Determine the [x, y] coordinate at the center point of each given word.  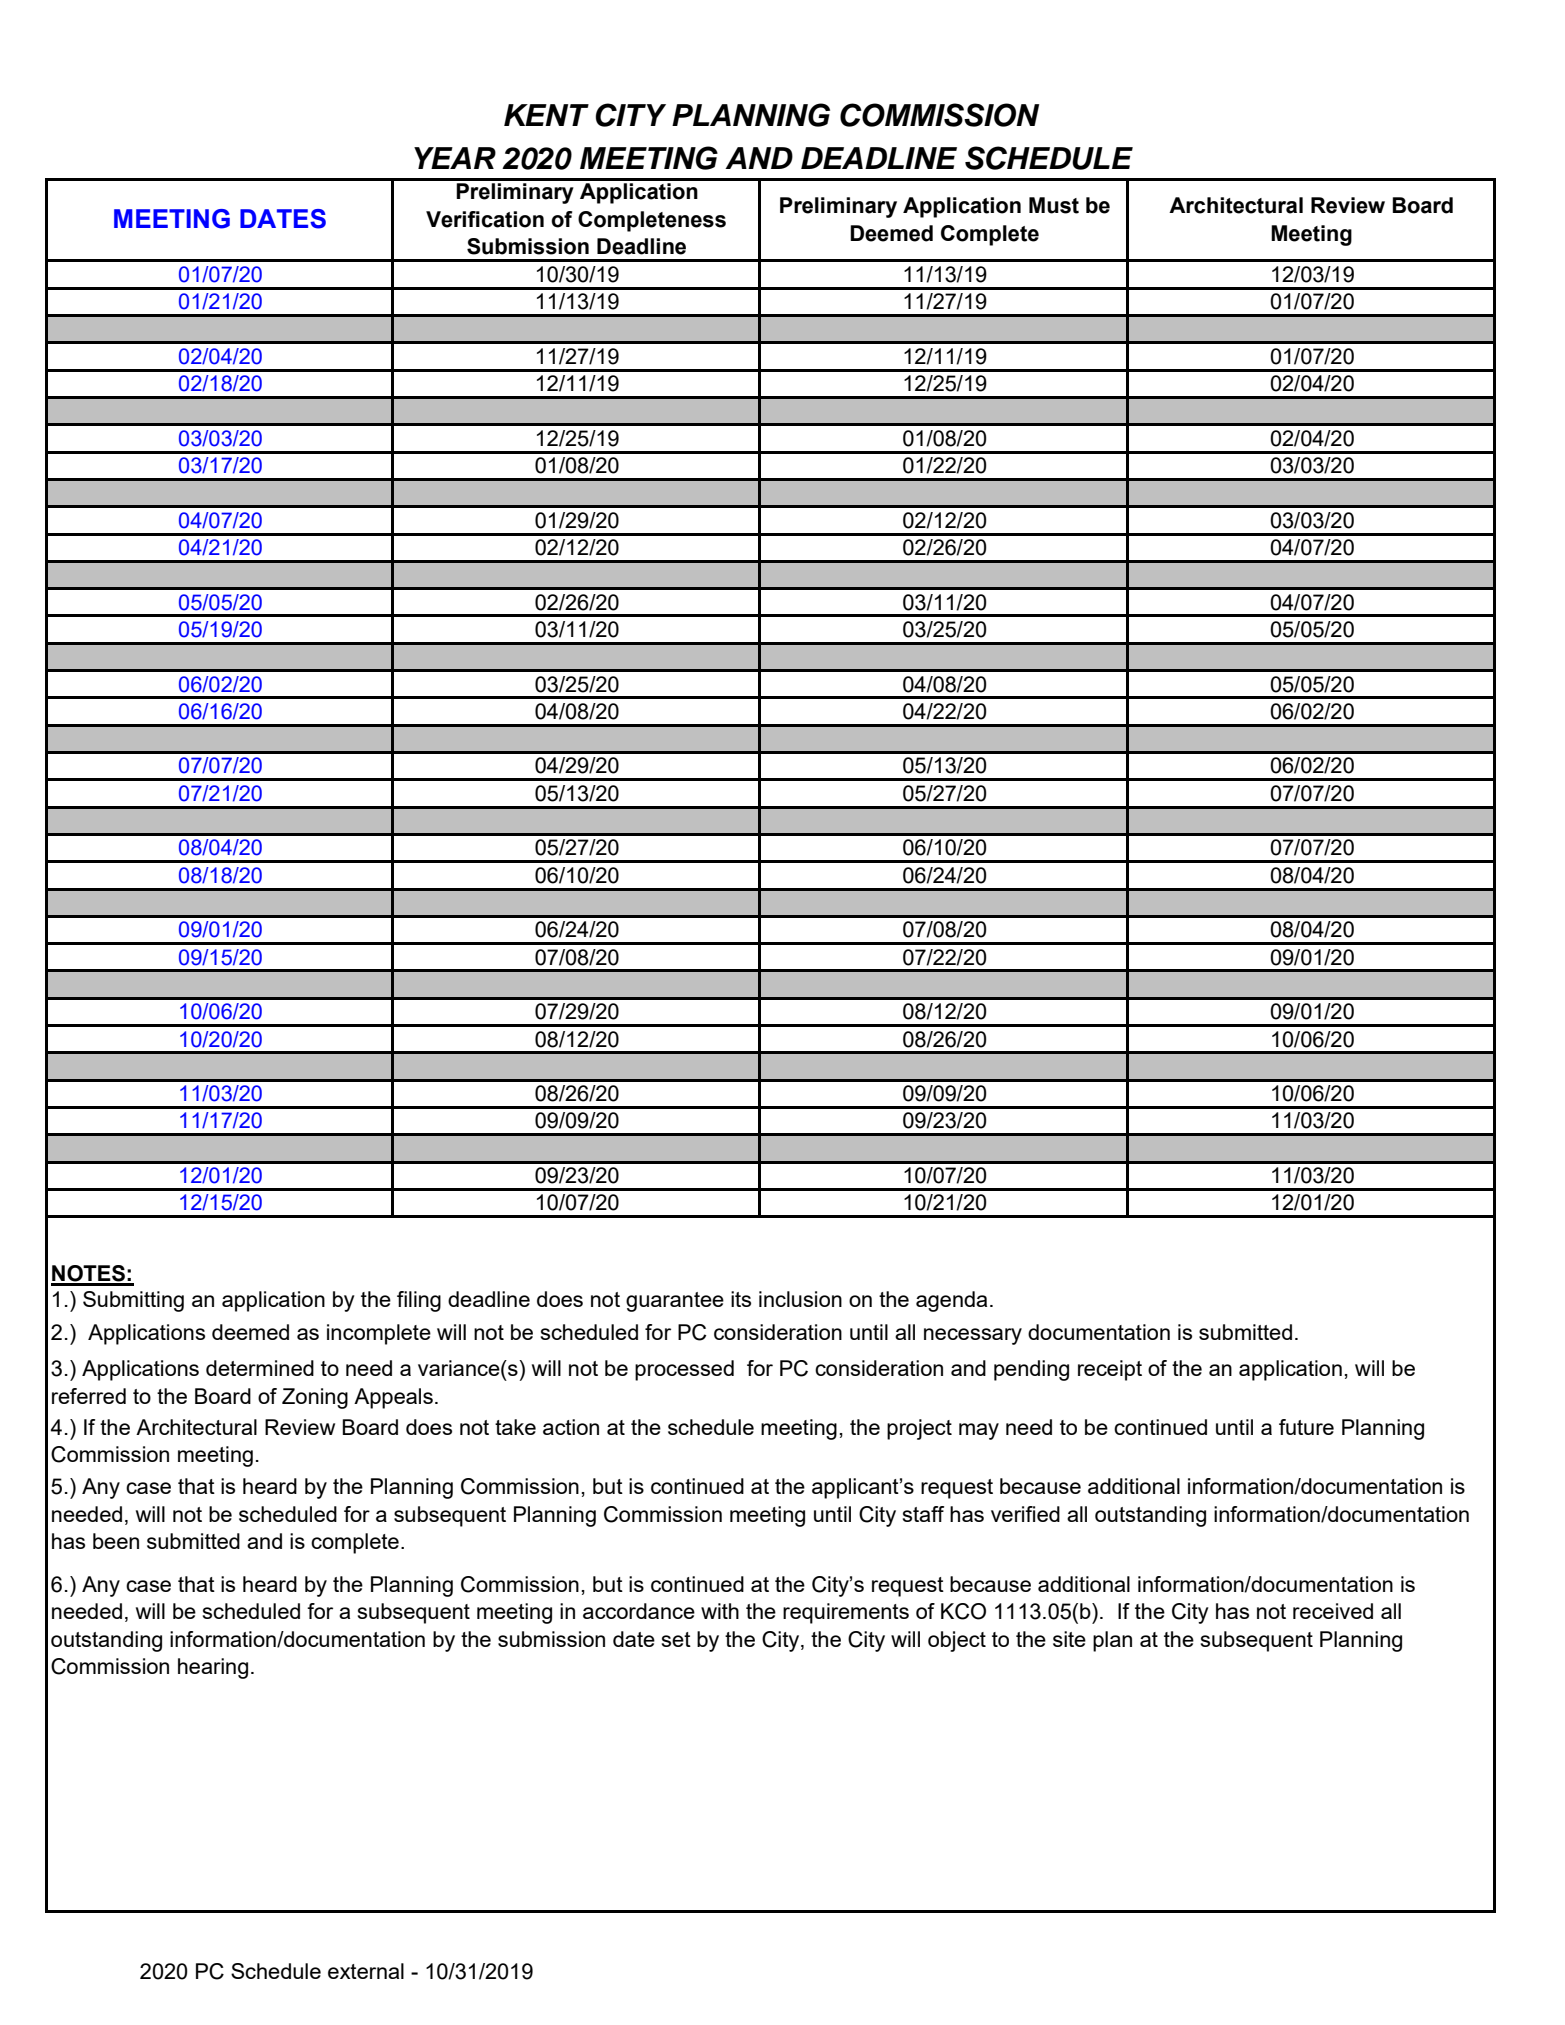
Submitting [133, 1301]
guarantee [675, 1302]
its [741, 1299]
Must [1054, 205]
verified [1025, 1514]
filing [419, 1301]
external [366, 1971]
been [116, 1541]
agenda [951, 1301]
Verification [485, 219]
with [720, 1611]
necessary [973, 1336]
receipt [1110, 1370]
